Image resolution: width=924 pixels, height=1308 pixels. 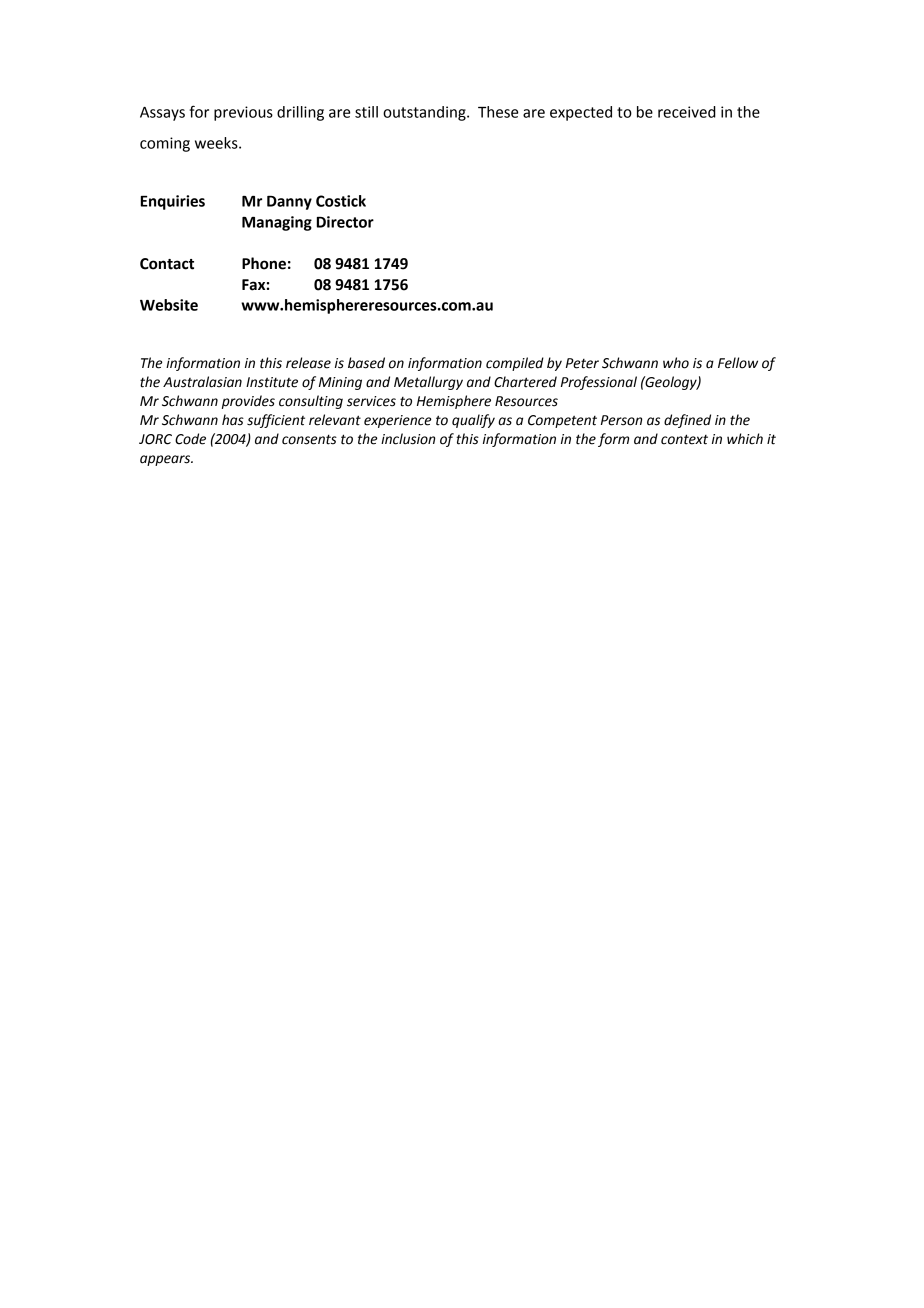 I want to click on previous, so click(x=243, y=113).
